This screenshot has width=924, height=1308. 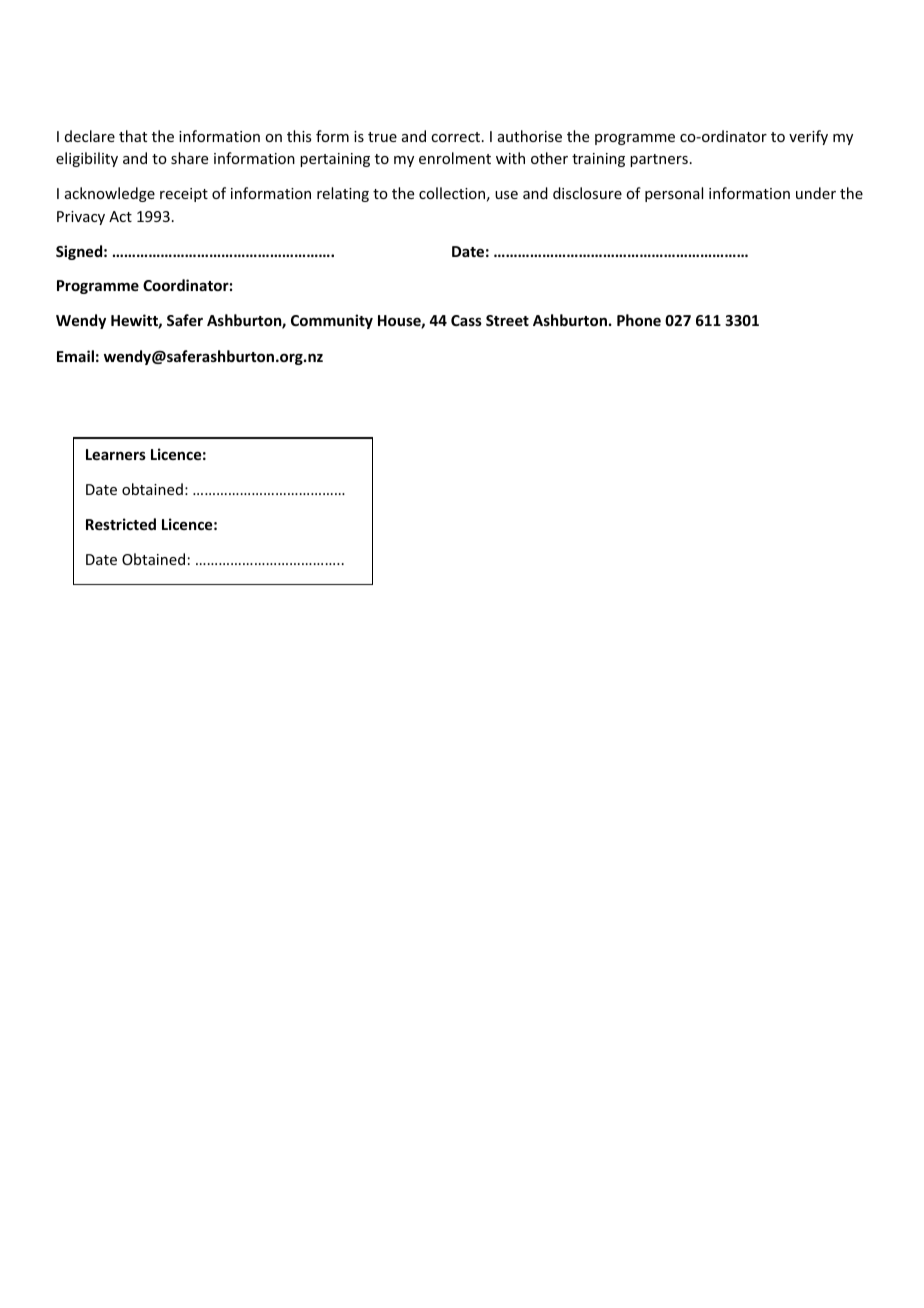 I want to click on Phone, so click(x=639, y=320).
